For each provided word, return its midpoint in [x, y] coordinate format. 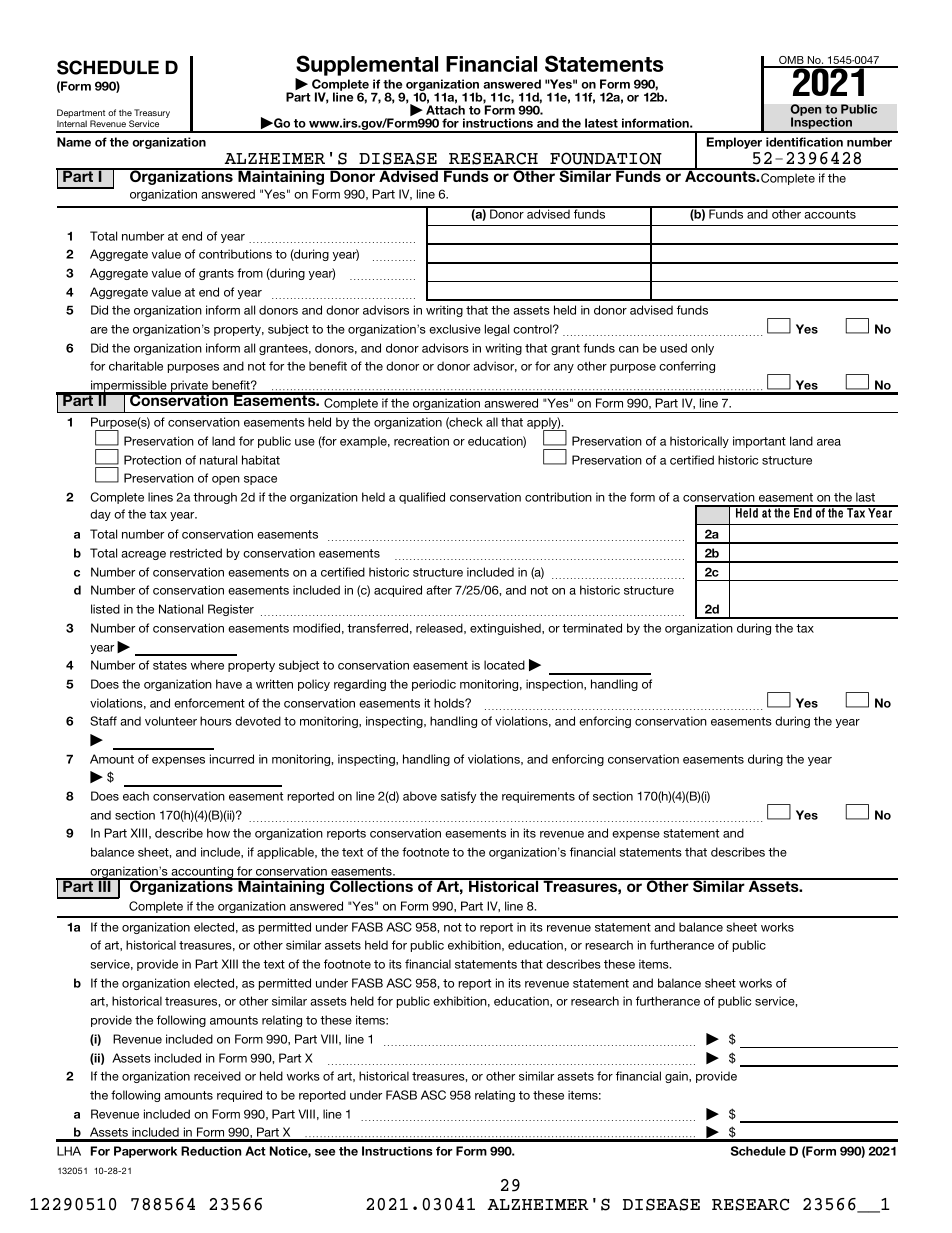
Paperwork [145, 1152]
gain [677, 1077]
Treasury [152, 115]
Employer [734, 143]
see [325, 1152]
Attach [445, 110]
